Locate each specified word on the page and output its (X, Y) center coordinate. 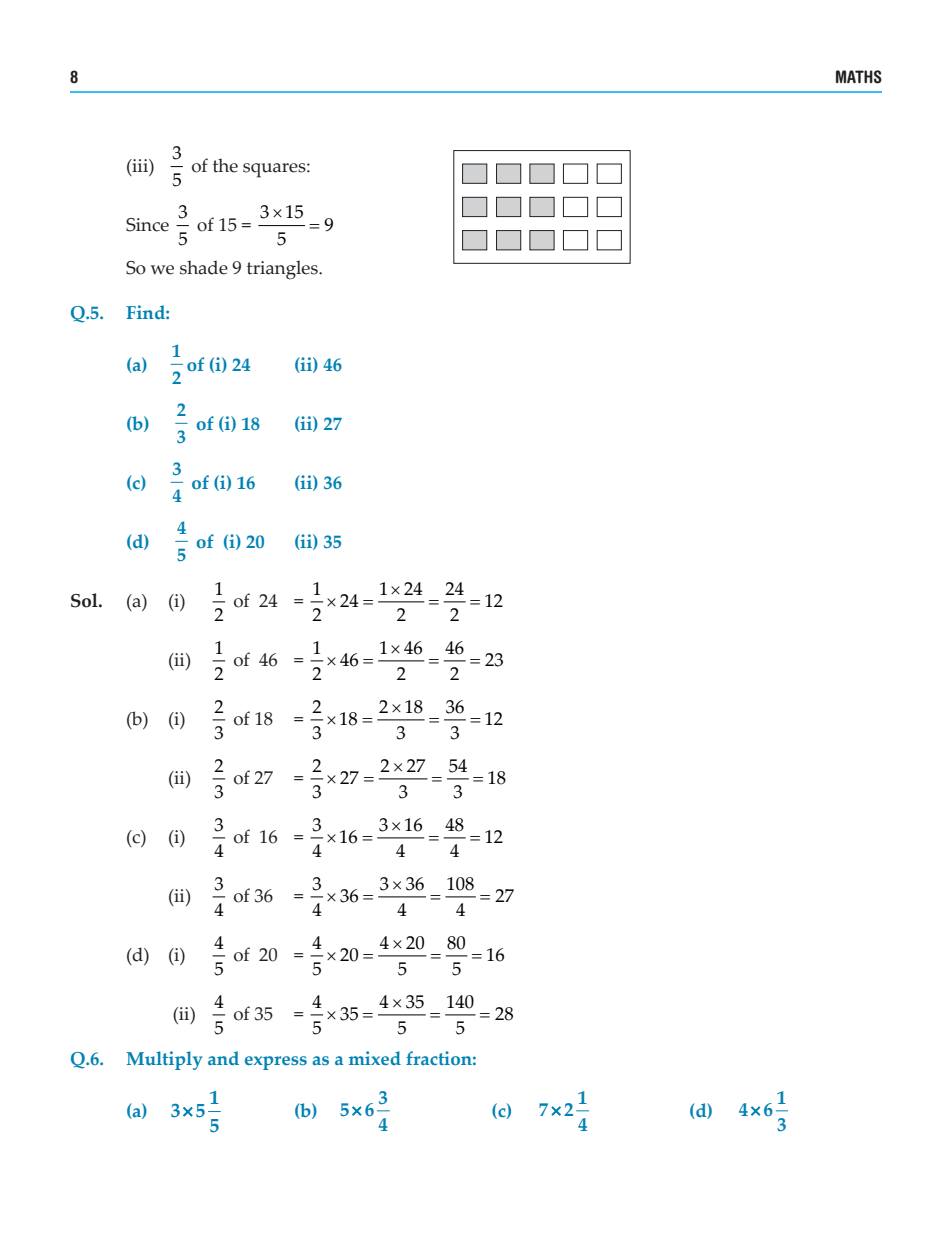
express (276, 1063)
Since (147, 225)
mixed (375, 1058)
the (225, 165)
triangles (283, 270)
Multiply (164, 1060)
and (223, 1058)
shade (204, 267)
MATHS (859, 77)
